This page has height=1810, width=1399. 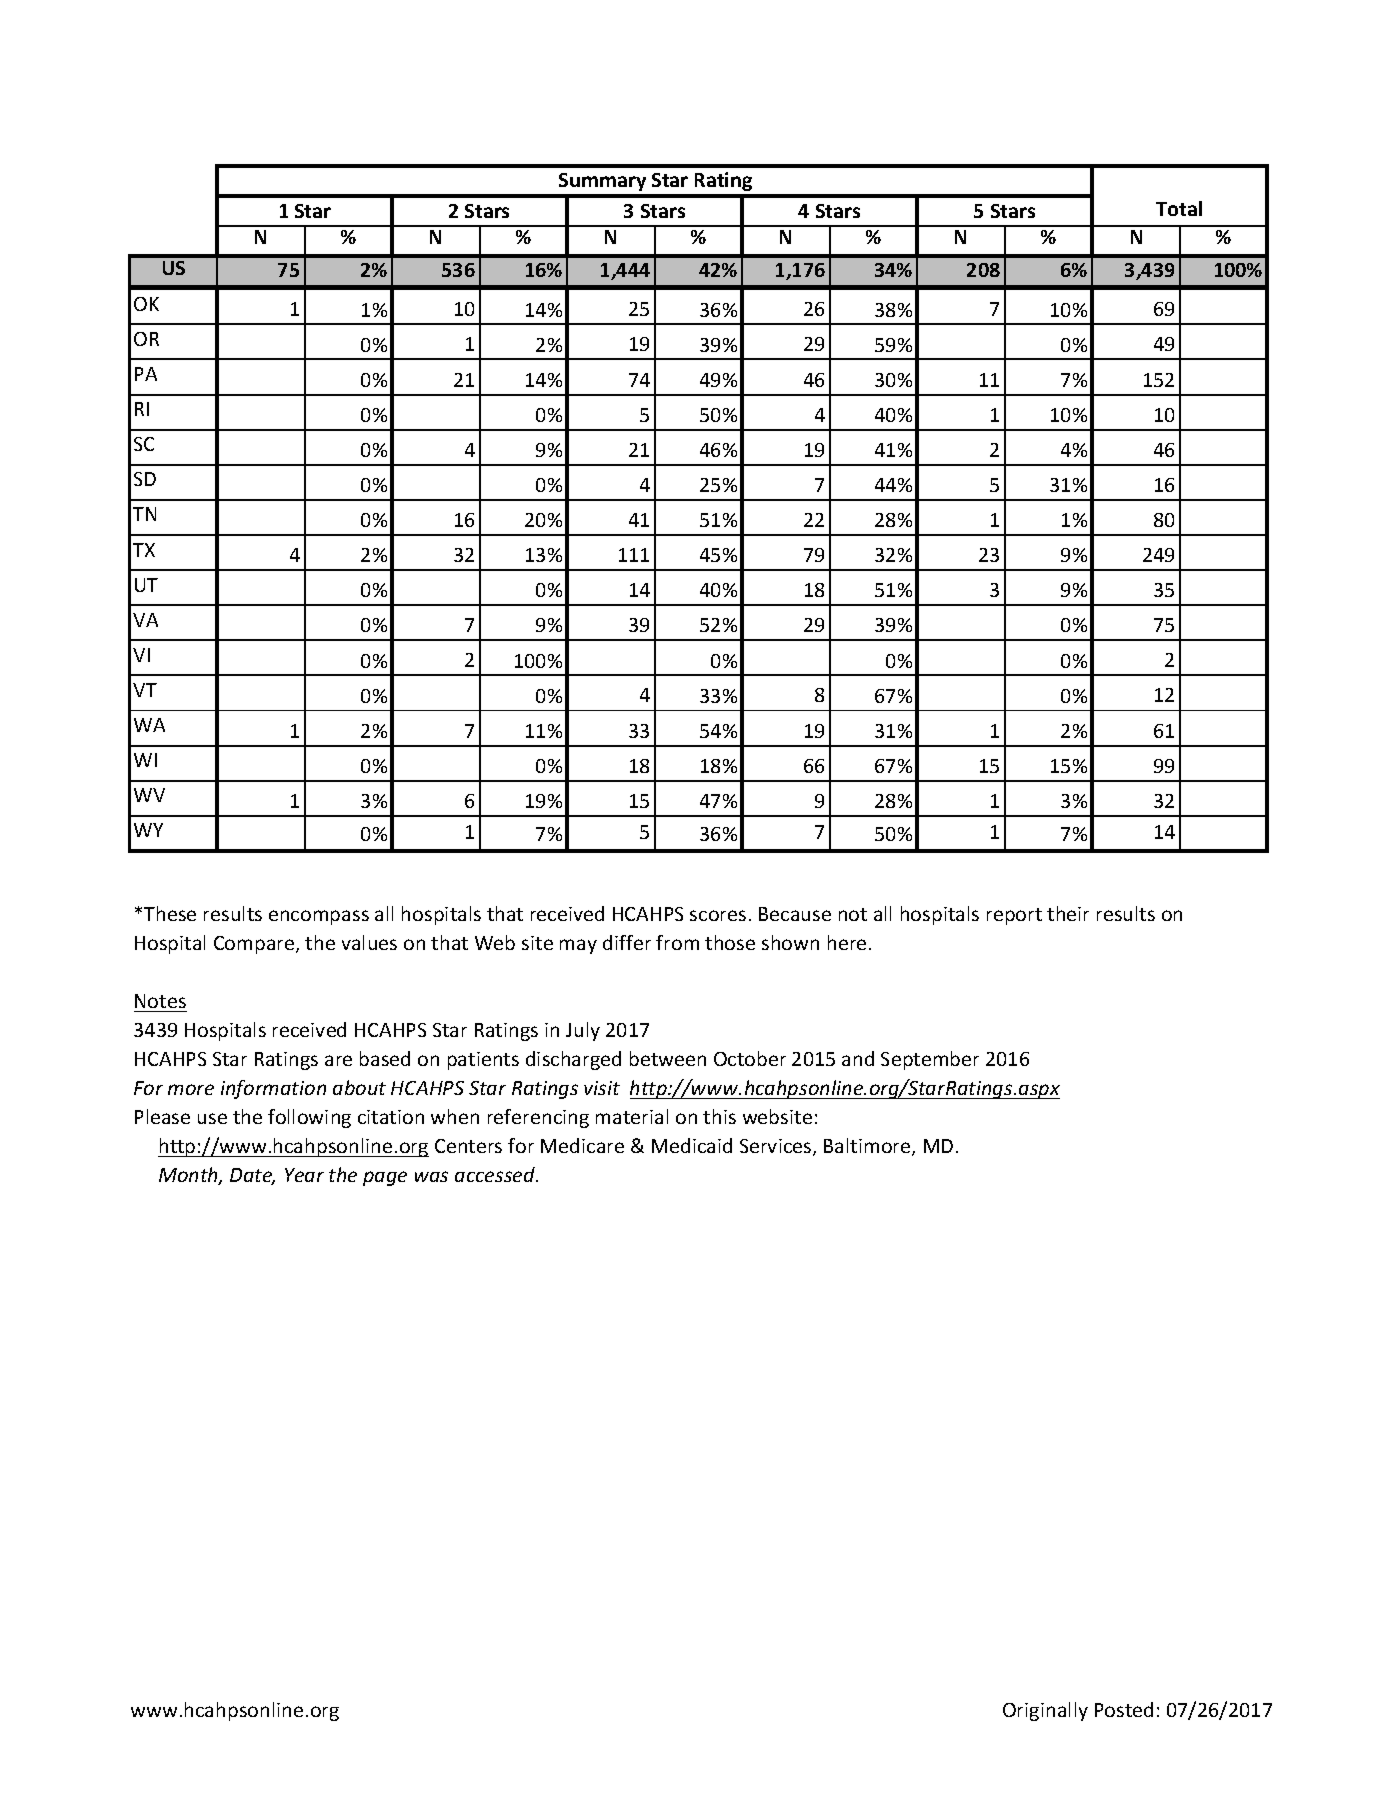 What do you see at coordinates (255, 945) in the page?
I see `Compare` at bounding box center [255, 945].
